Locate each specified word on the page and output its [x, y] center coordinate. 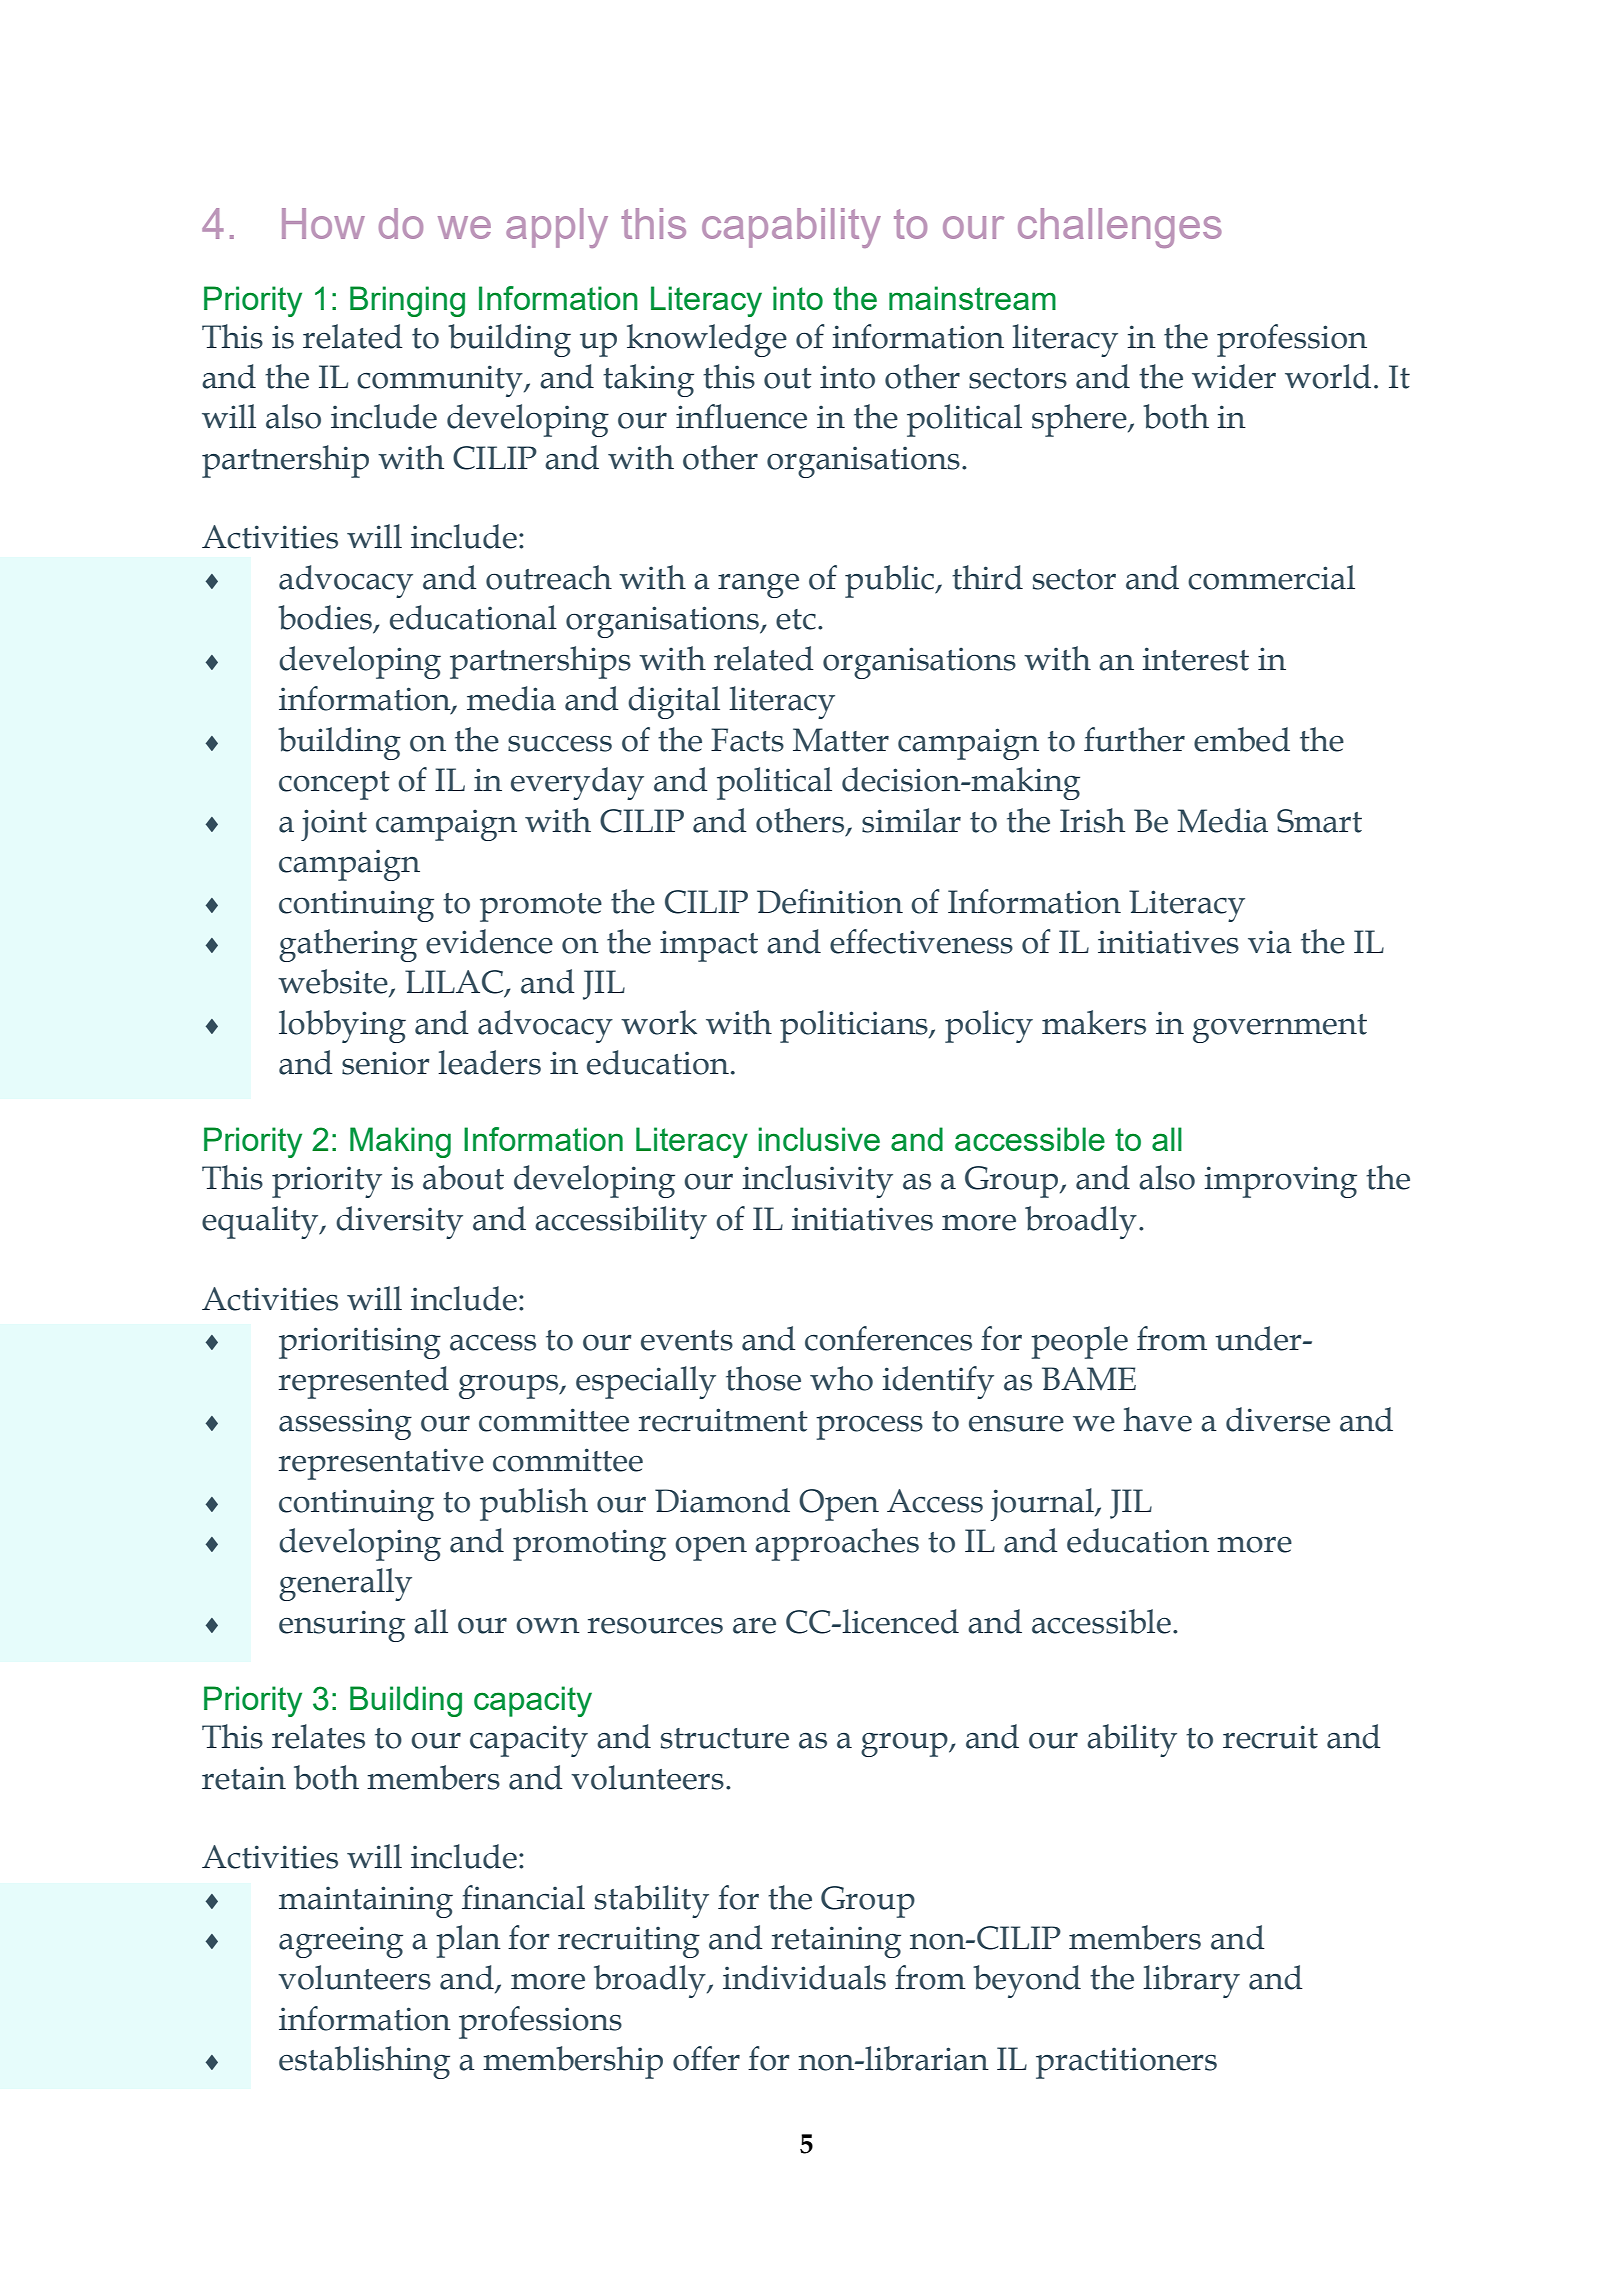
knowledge [707, 340]
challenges [1120, 228]
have [1158, 1419]
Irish [1092, 820]
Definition [830, 901]
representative [381, 1464]
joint [334, 825]
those [763, 1378]
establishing [364, 2062]
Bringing [407, 301]
